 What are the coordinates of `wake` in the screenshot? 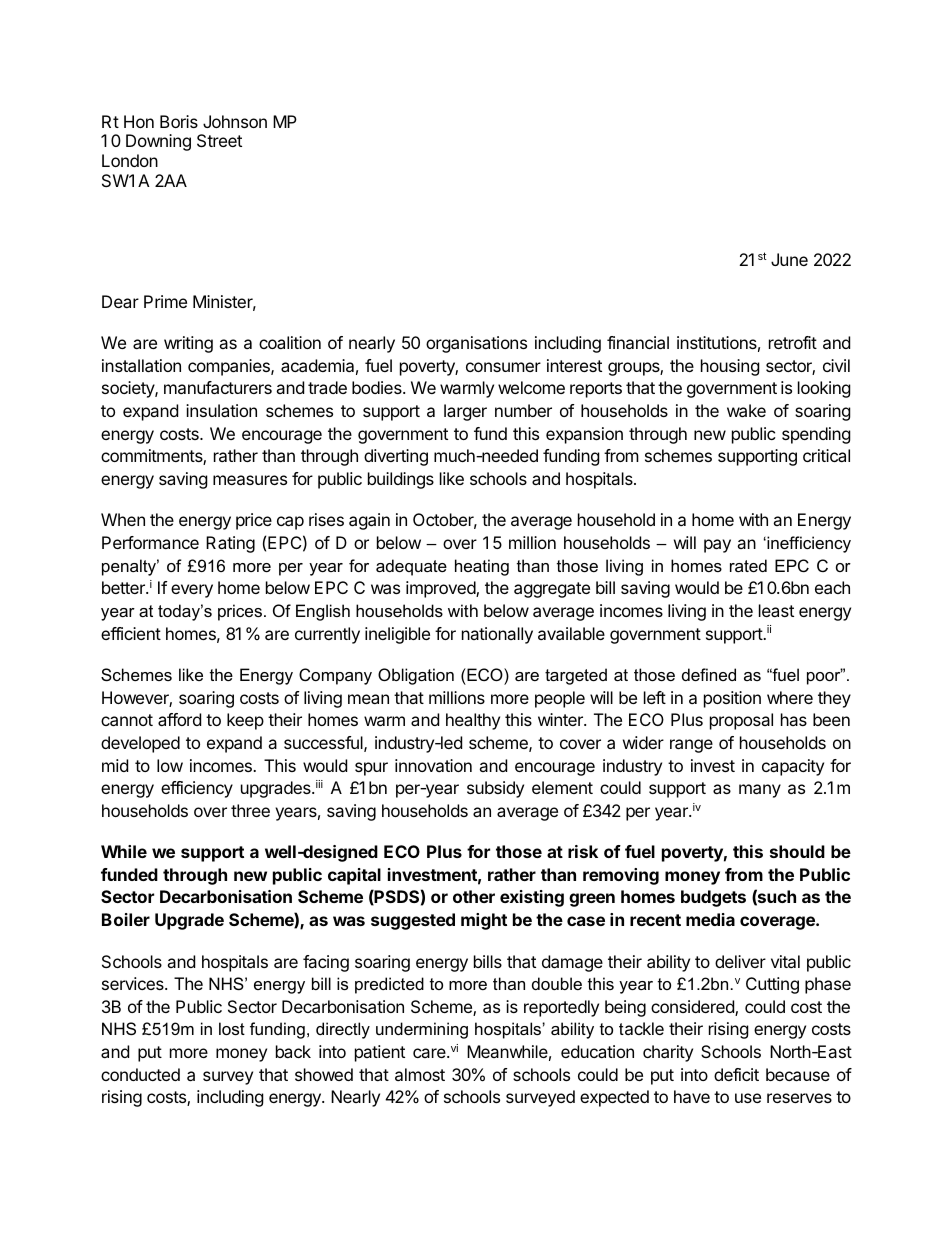 It's located at (746, 410).
